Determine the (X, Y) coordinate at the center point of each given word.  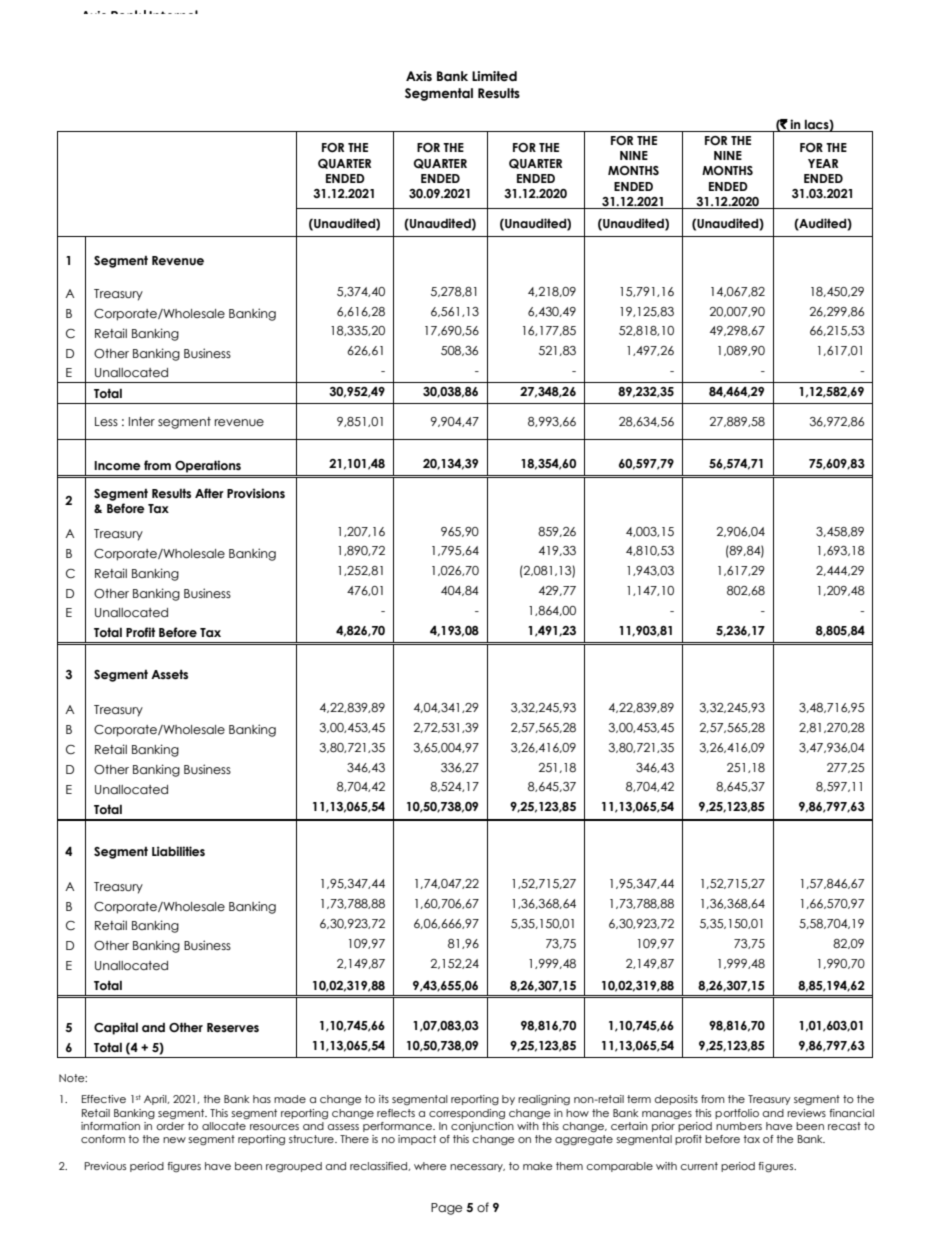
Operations (208, 466)
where (430, 1166)
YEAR (823, 163)
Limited (494, 76)
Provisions (256, 493)
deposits (676, 1100)
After (209, 493)
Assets (169, 674)
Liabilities (178, 851)
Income (117, 466)
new (174, 1140)
